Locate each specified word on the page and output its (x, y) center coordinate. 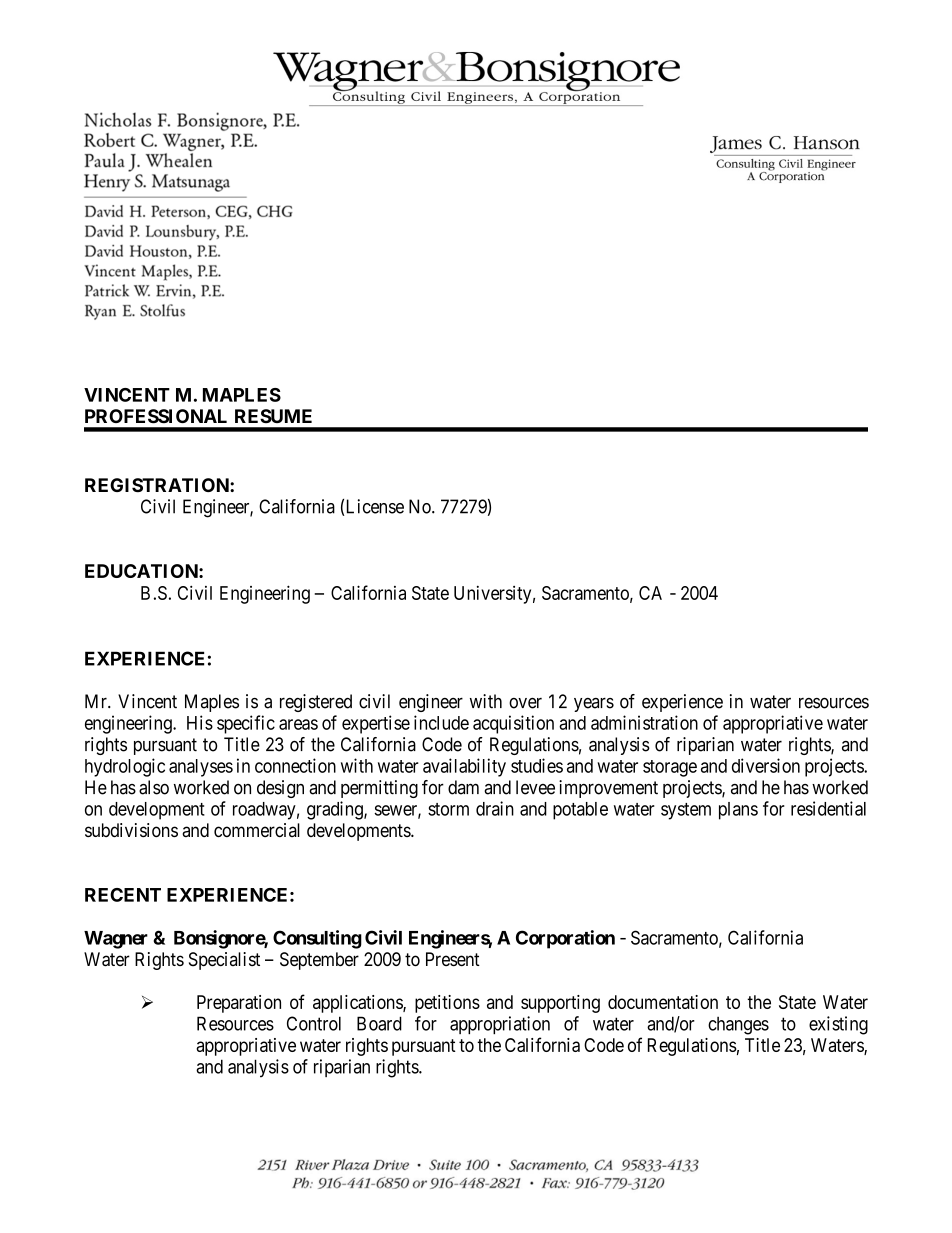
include (441, 722)
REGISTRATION (158, 485)
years (594, 705)
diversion (766, 765)
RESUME (273, 416)
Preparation (239, 1004)
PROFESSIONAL (156, 416)
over (525, 703)
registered (316, 703)
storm (448, 809)
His (200, 722)
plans (738, 811)
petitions (447, 1004)
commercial (257, 830)
